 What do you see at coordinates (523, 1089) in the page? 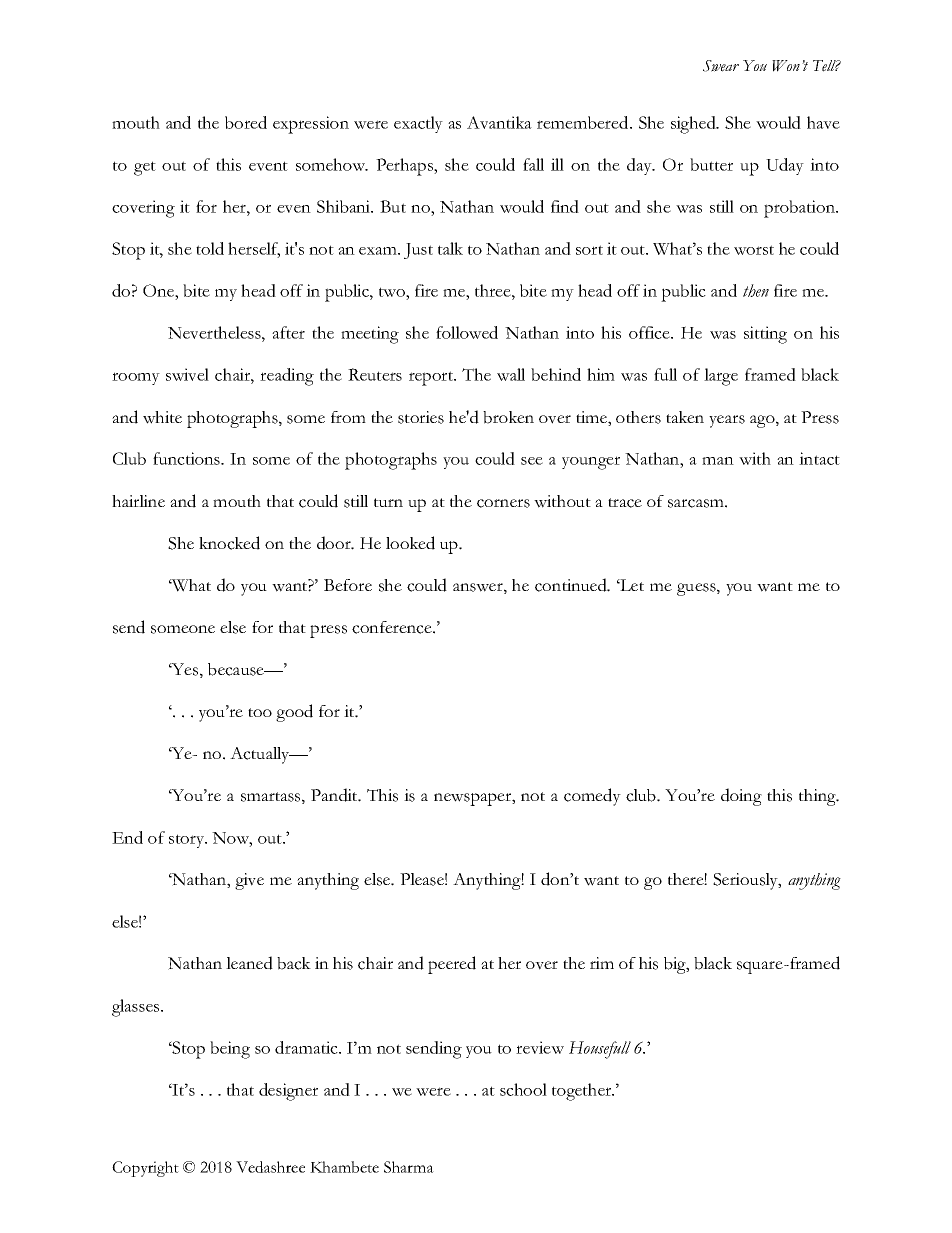
I see `school` at bounding box center [523, 1089].
